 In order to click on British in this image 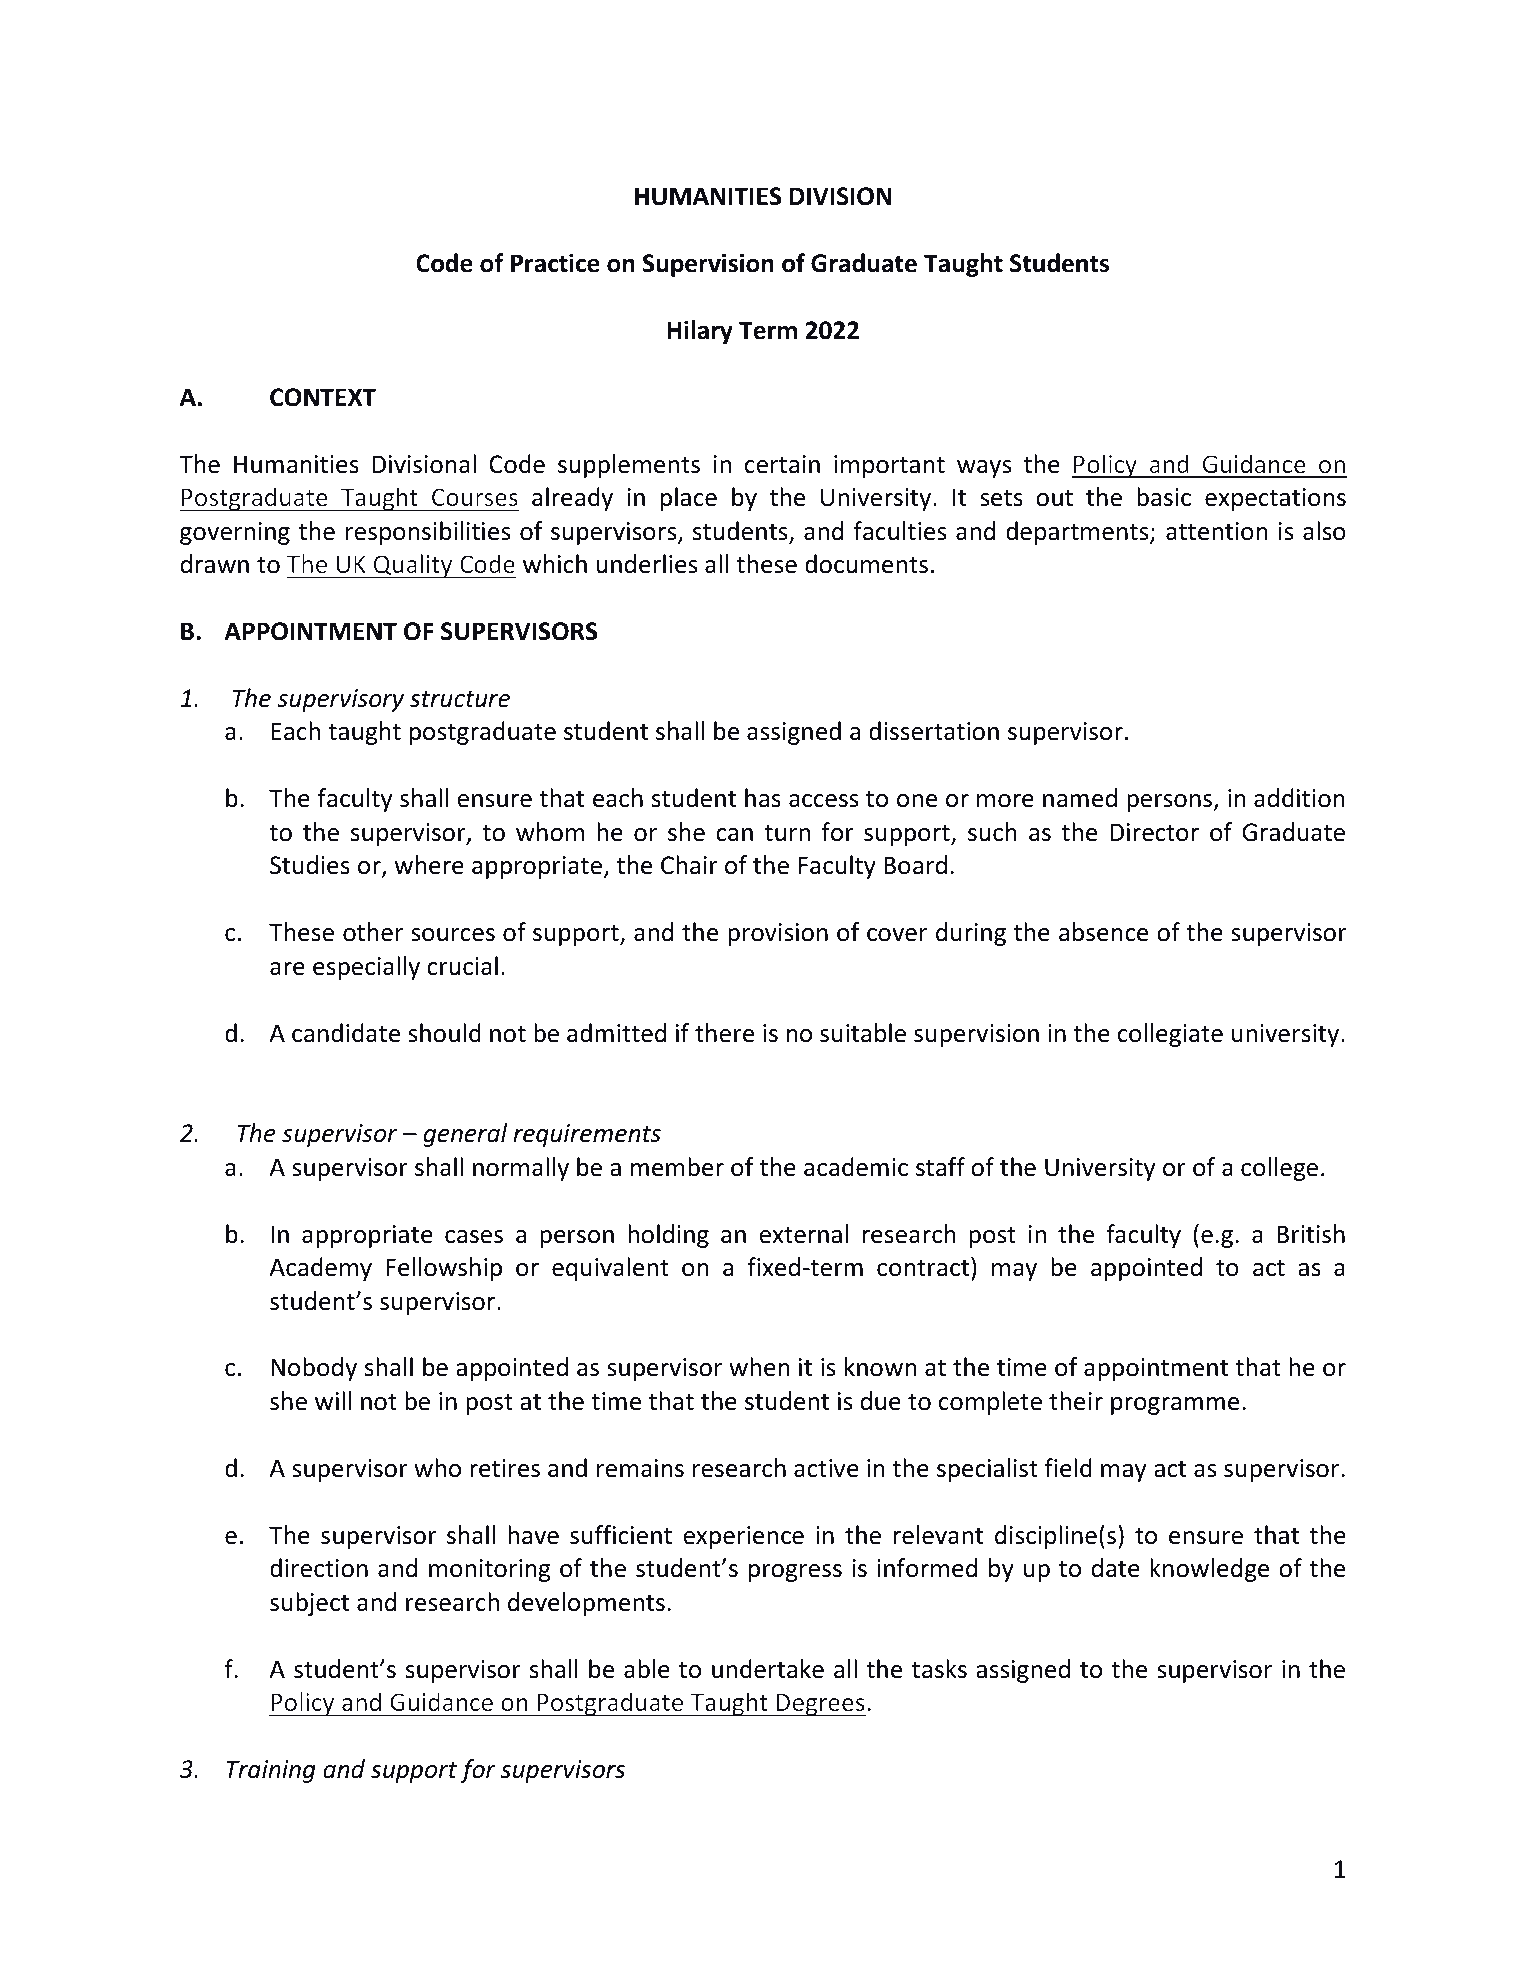, I will do `click(1311, 1234)`.
